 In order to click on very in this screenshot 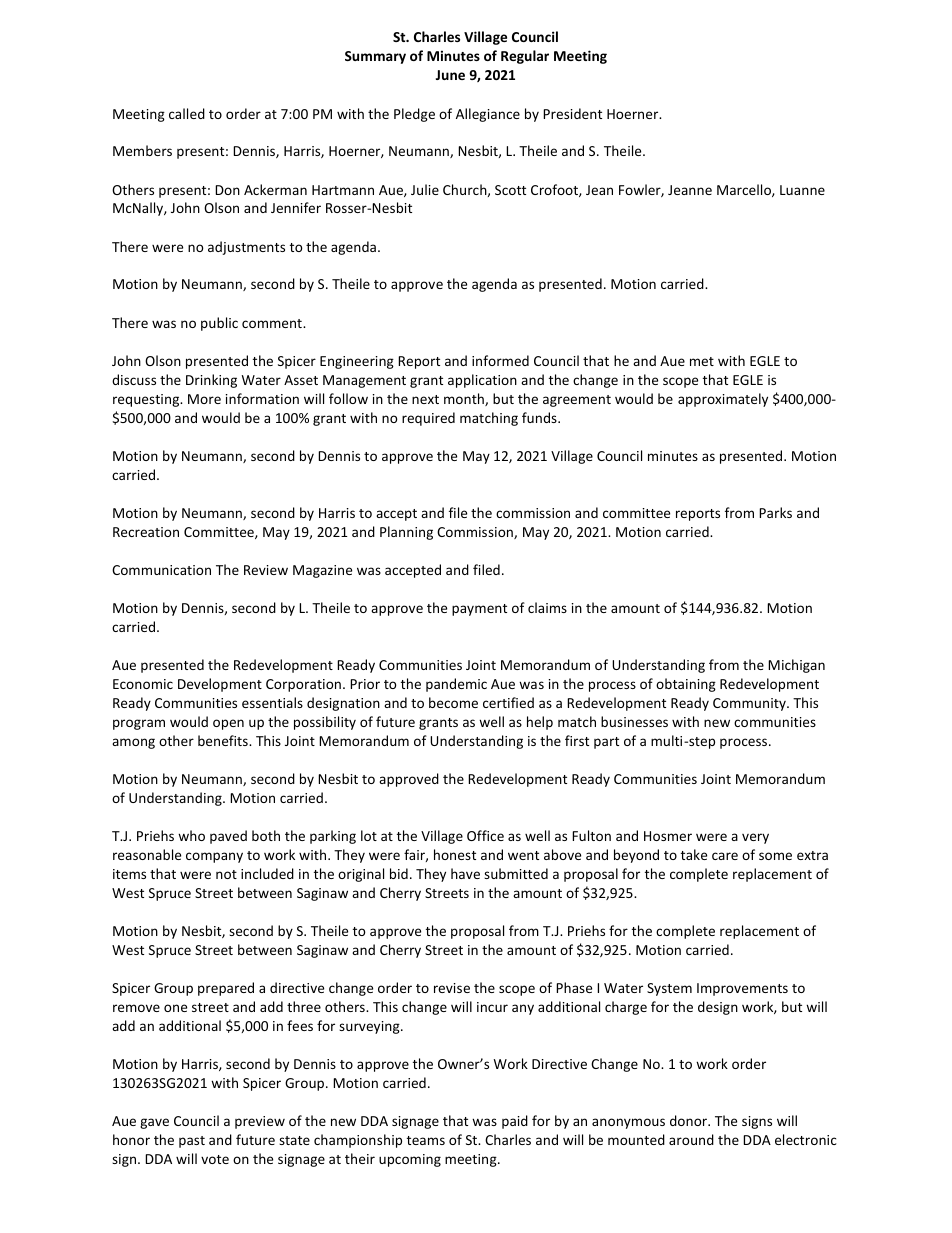, I will do `click(755, 838)`.
